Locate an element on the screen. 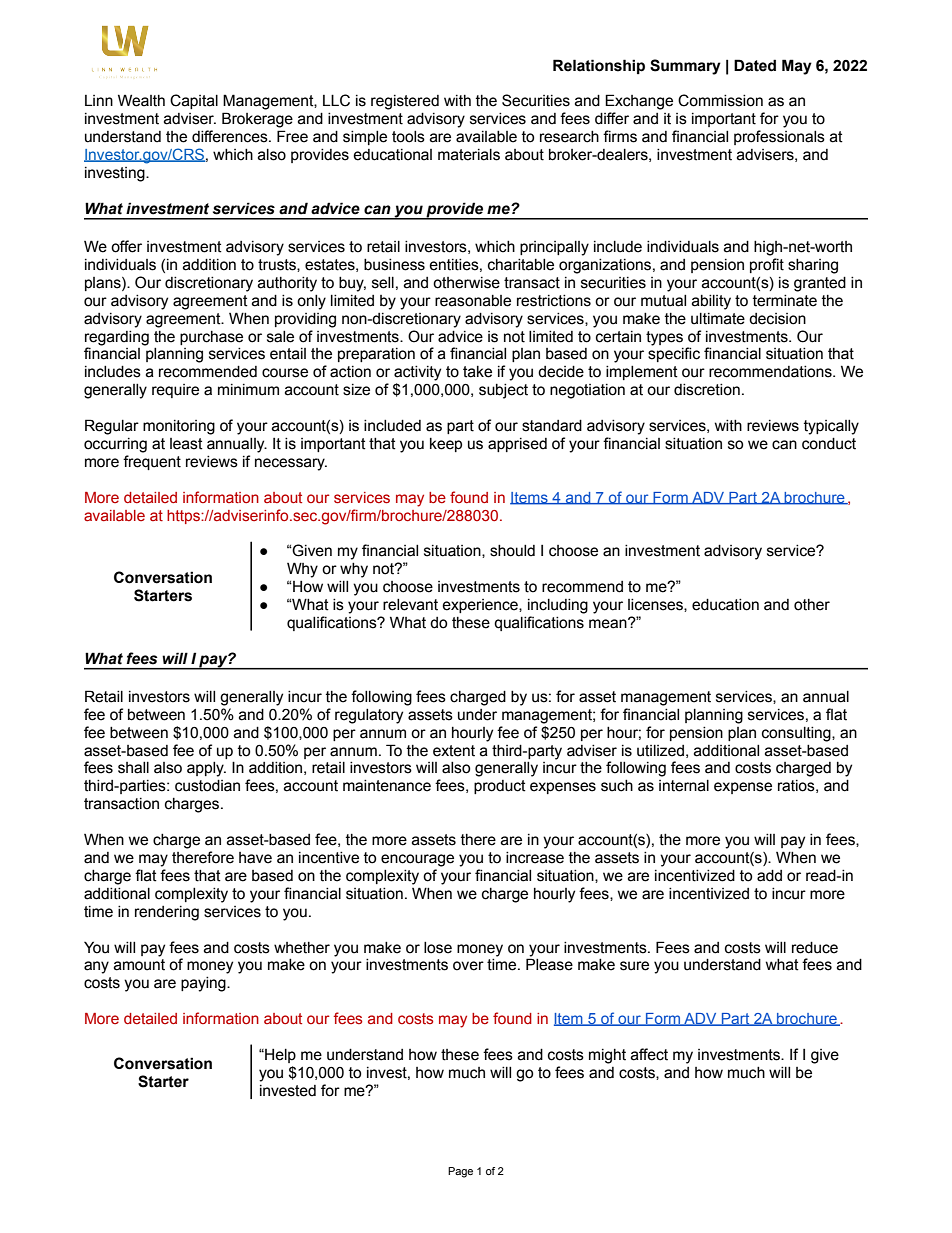  Capital is located at coordinates (194, 101).
